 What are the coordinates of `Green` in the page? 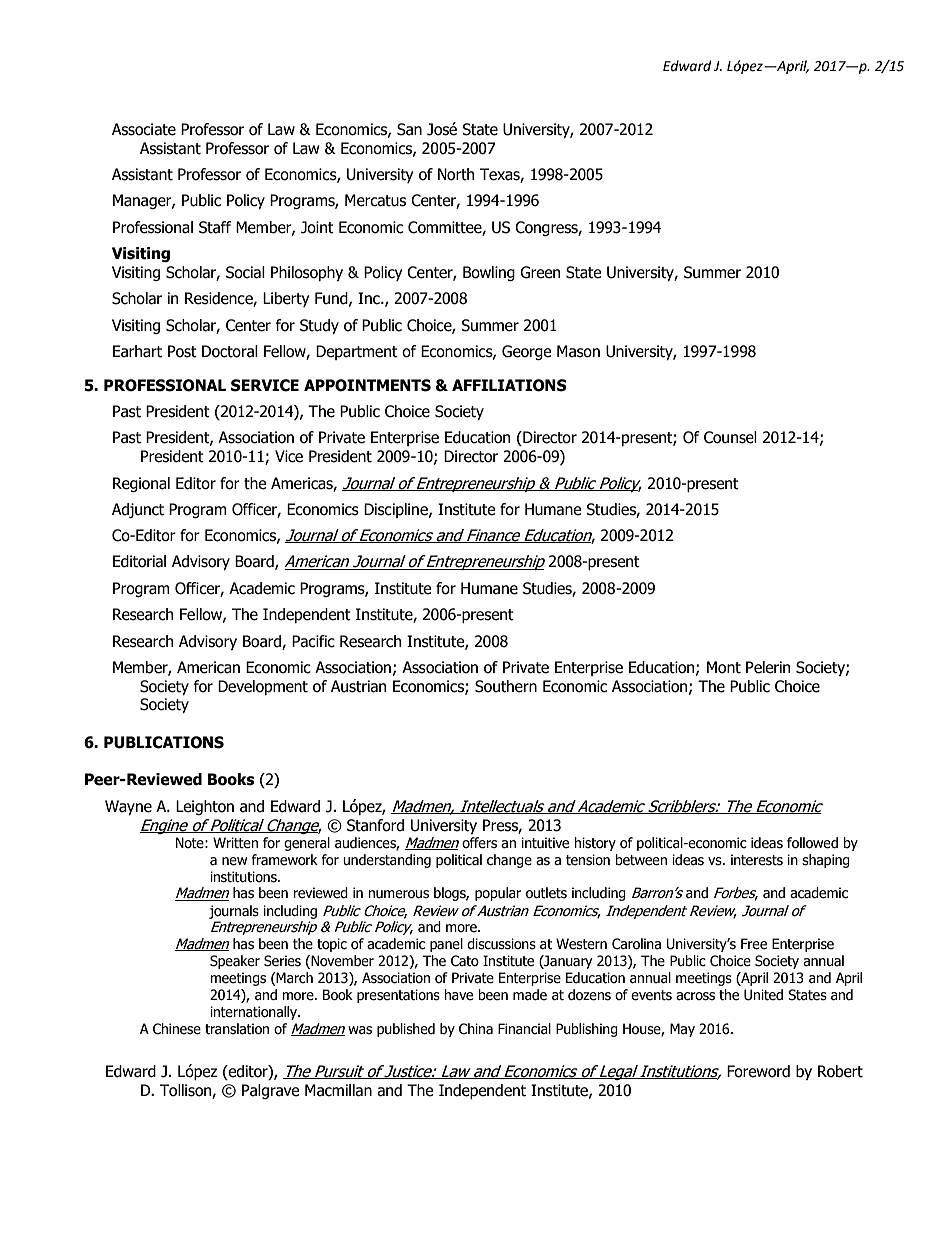 It's located at (540, 272).
